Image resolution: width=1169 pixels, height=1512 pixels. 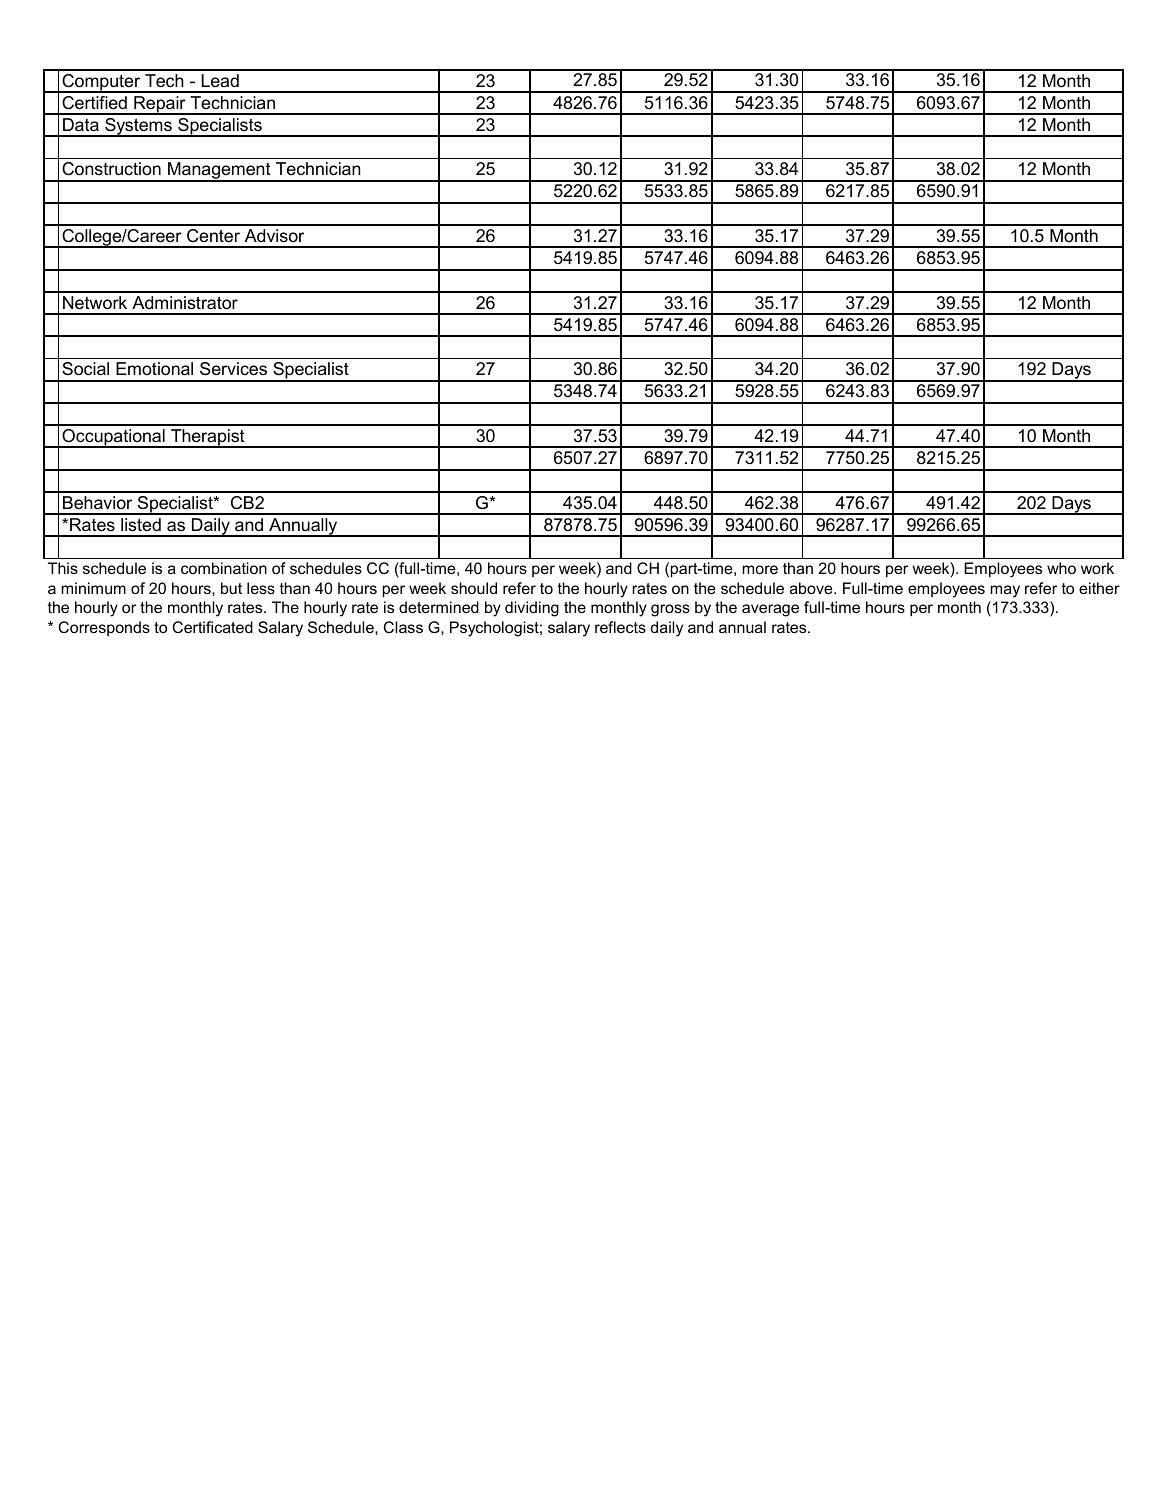 I want to click on Emotional, so click(x=154, y=369).
